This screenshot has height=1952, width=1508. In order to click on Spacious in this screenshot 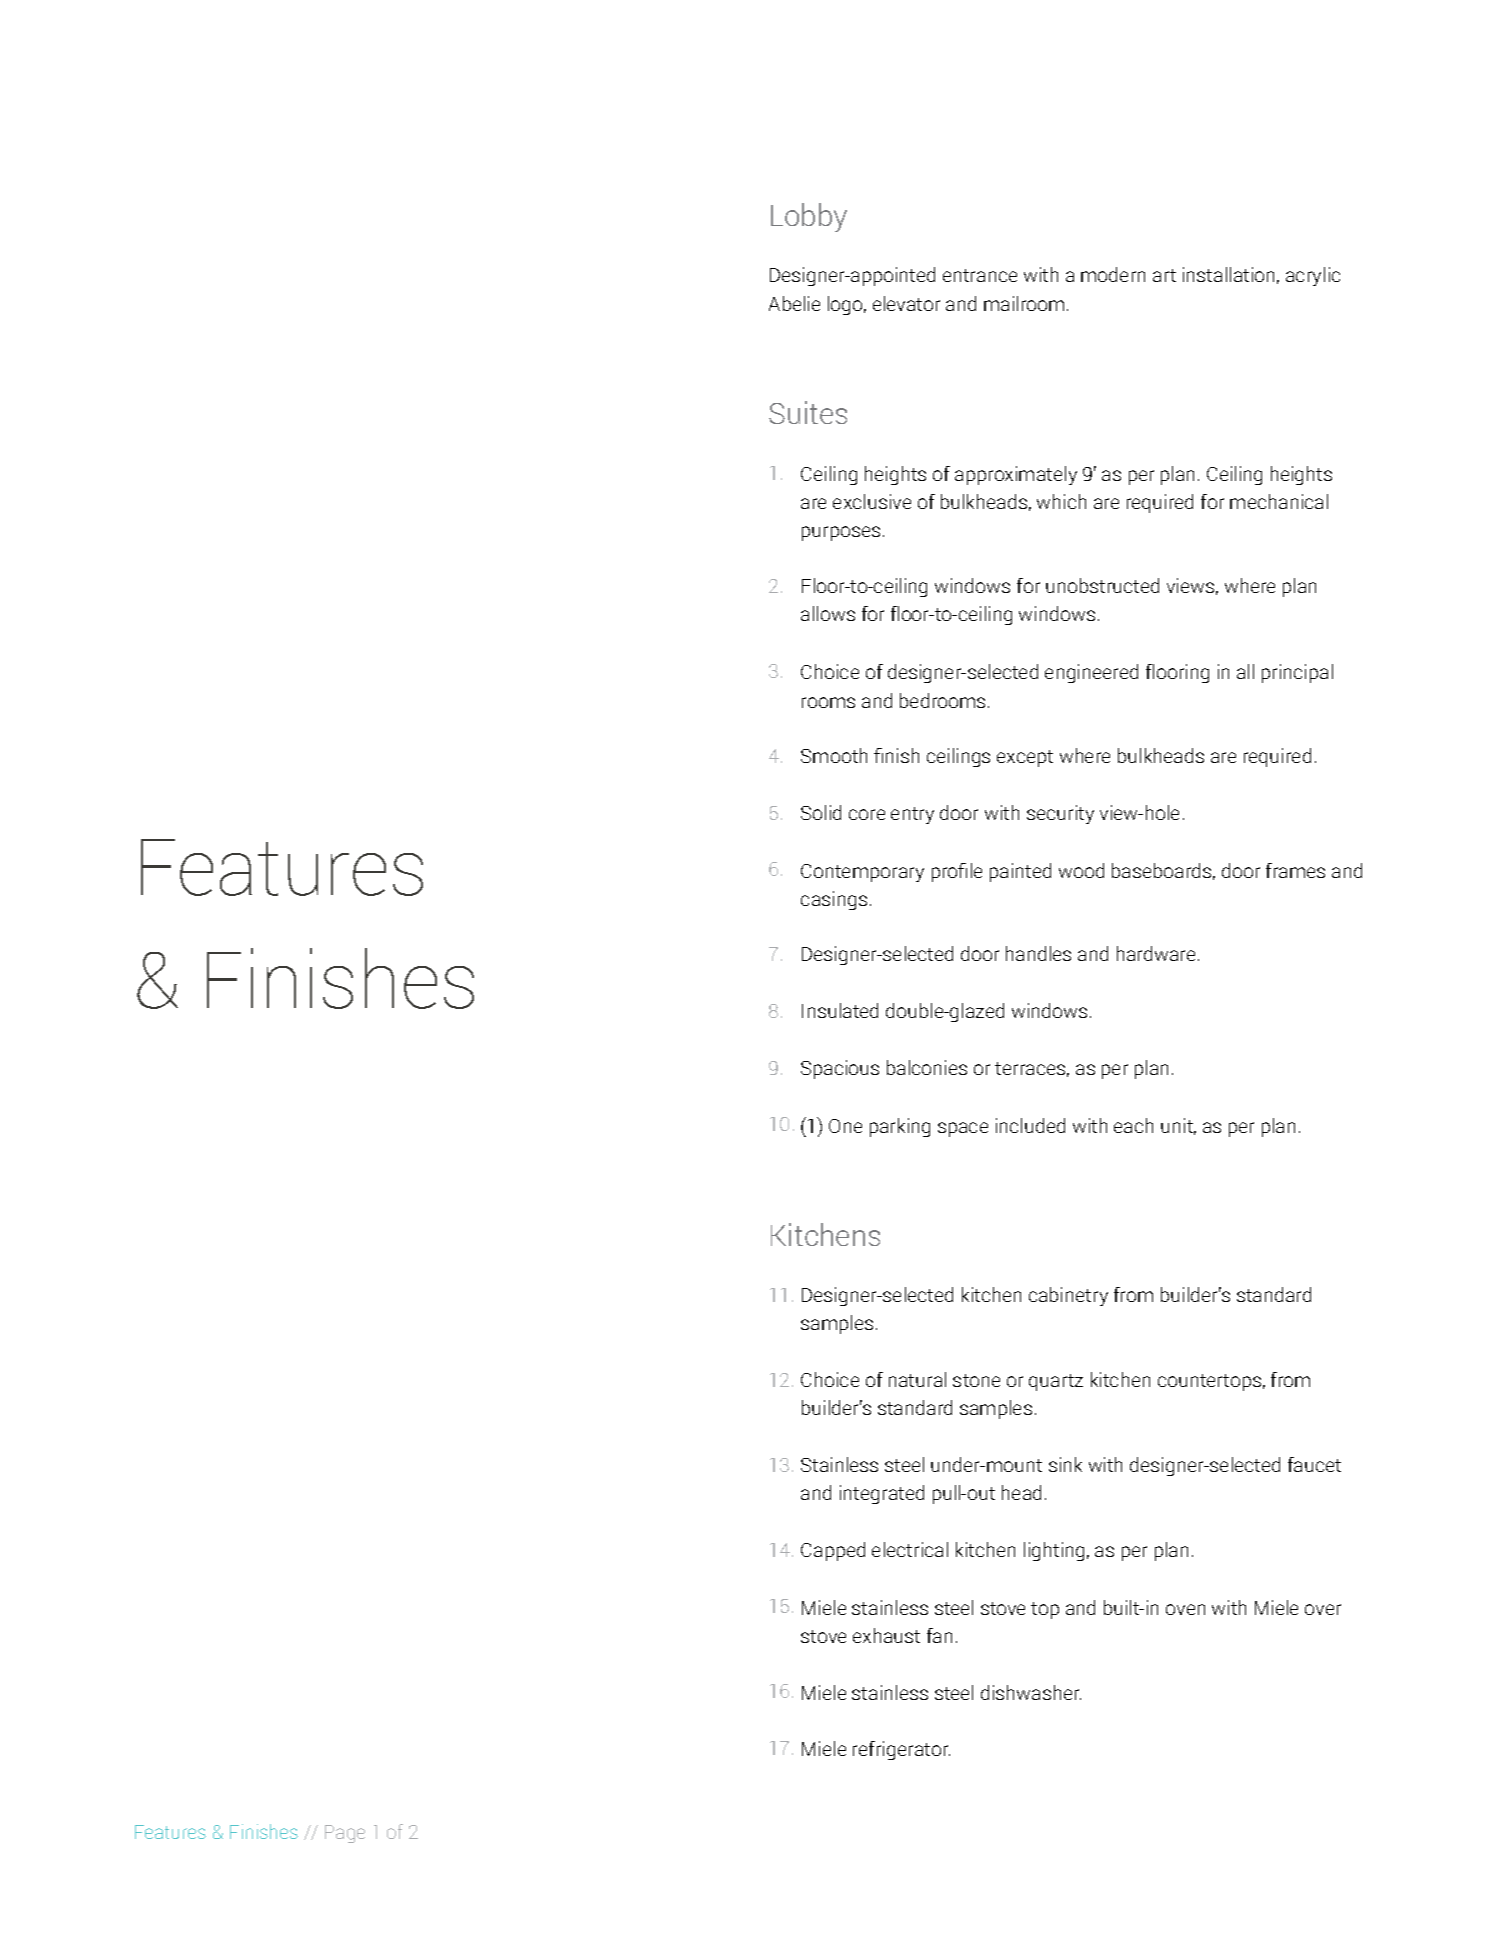, I will do `click(840, 1069)`.
